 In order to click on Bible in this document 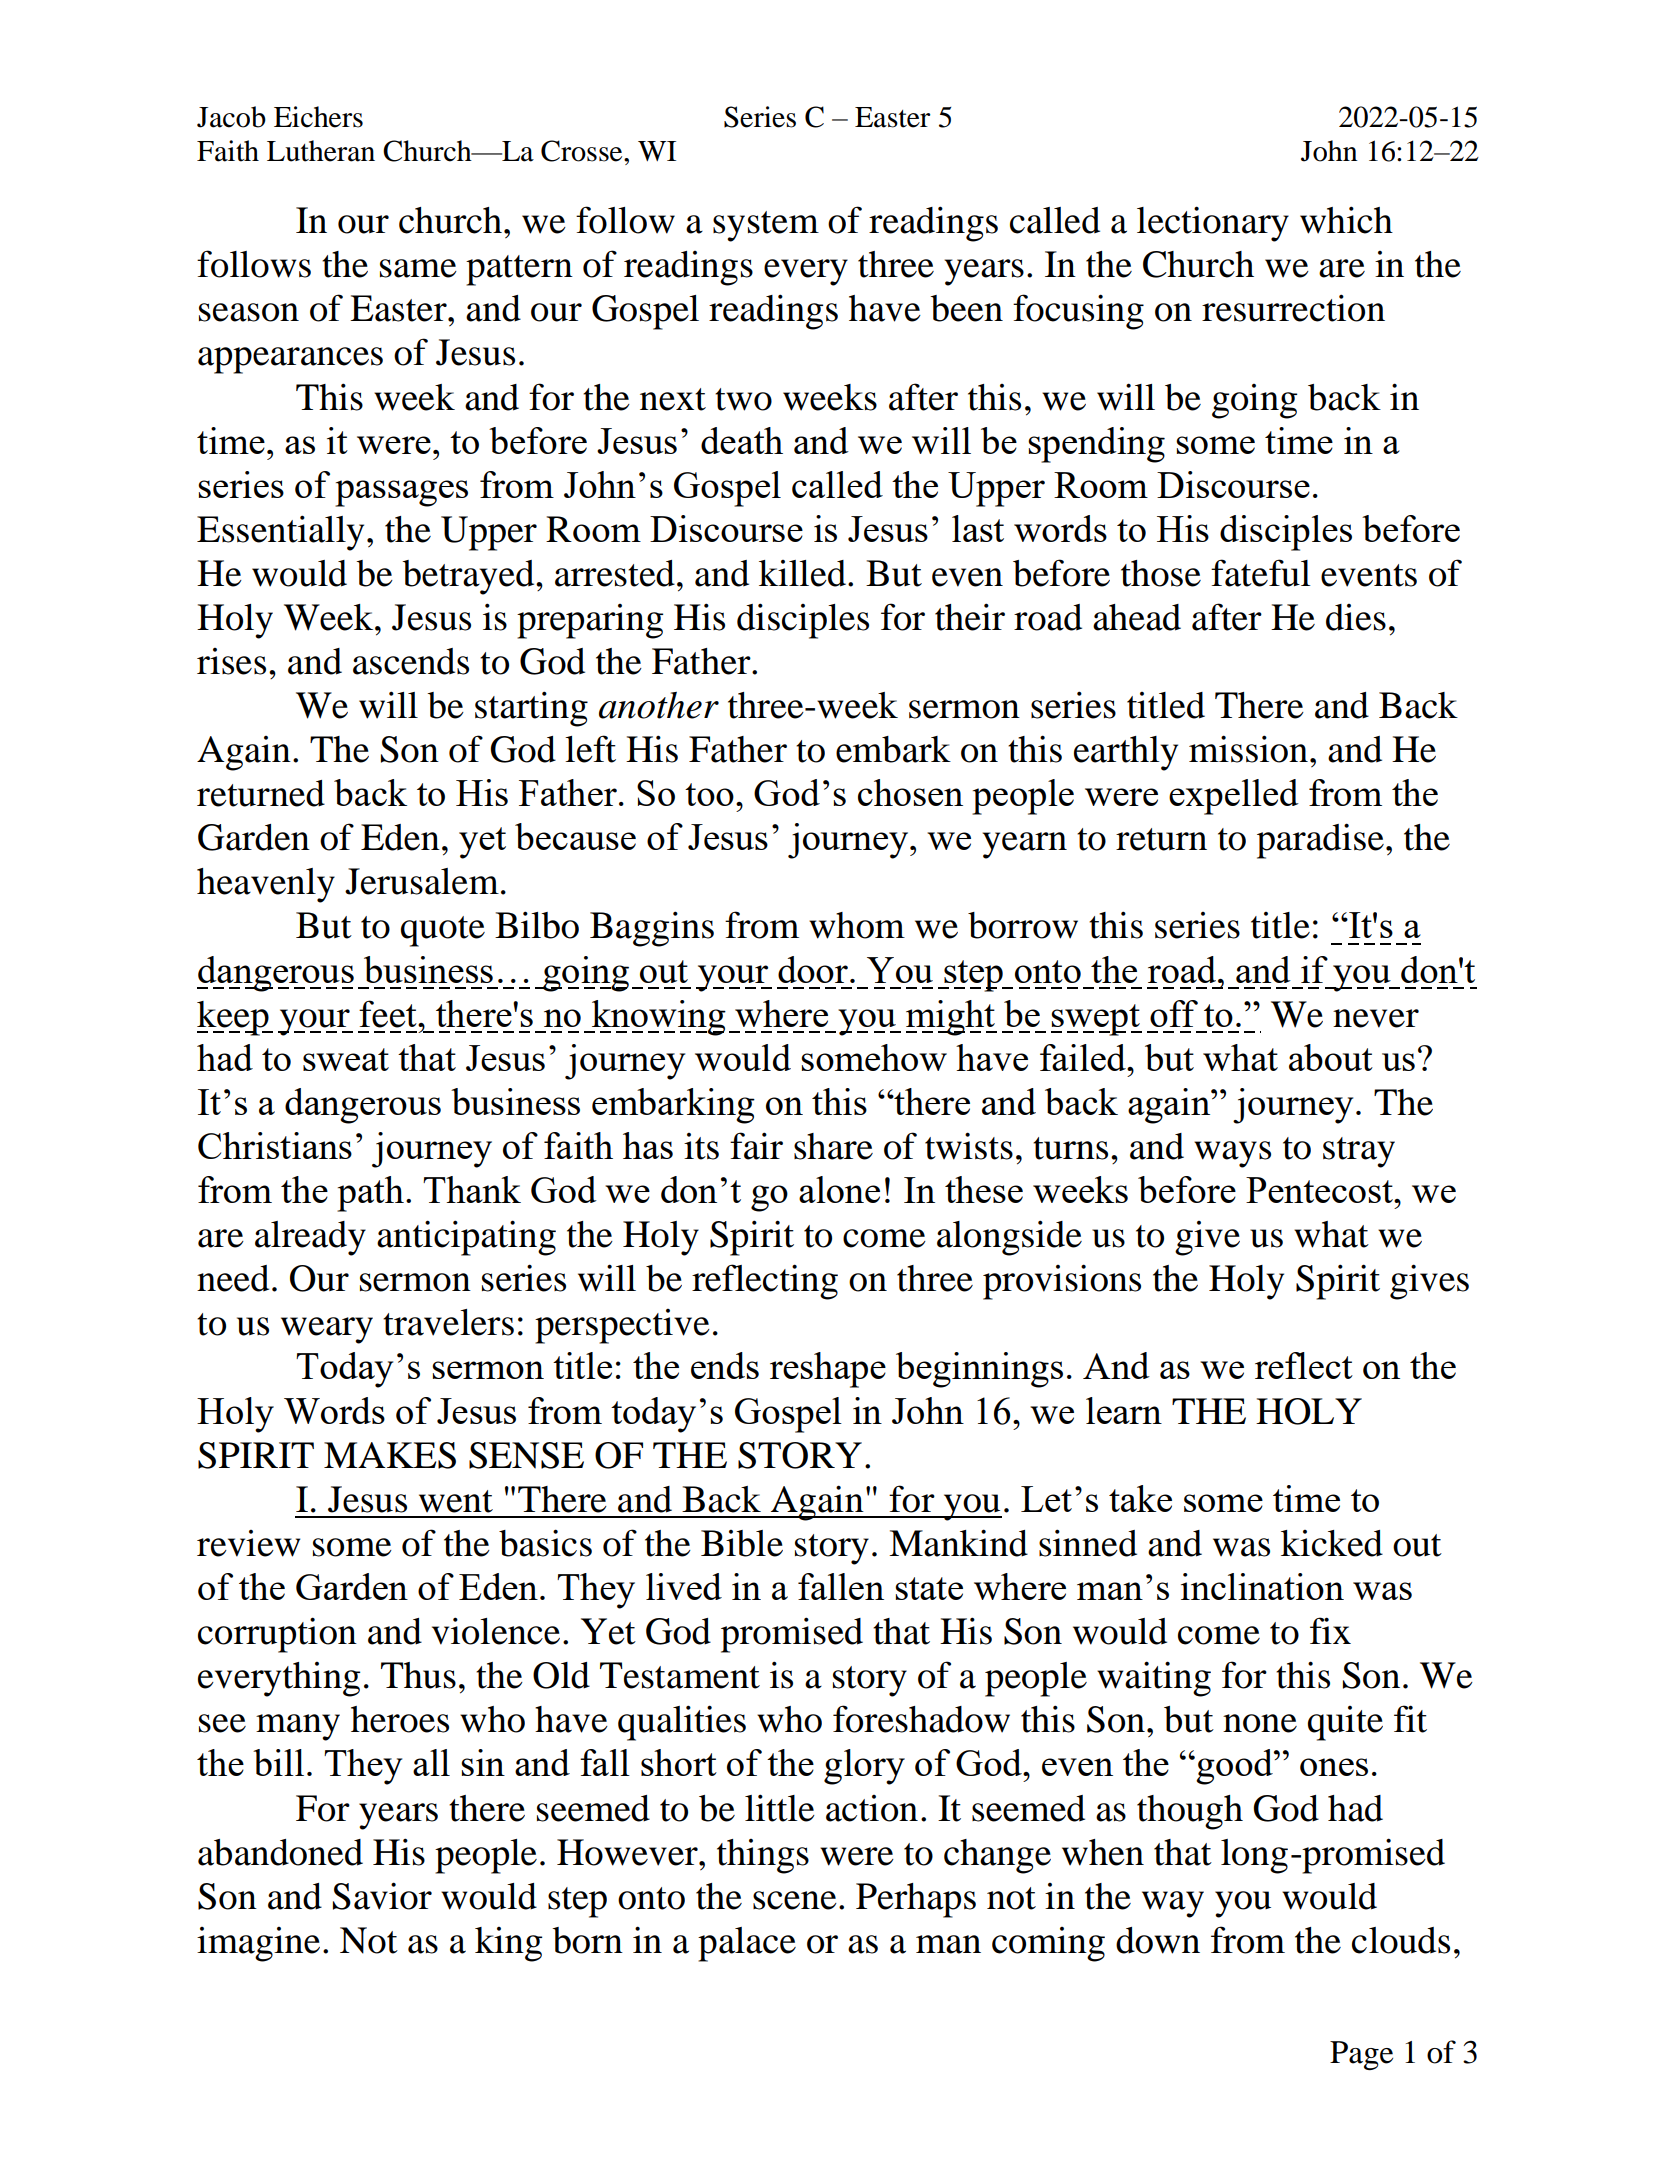, I will do `click(742, 1543)`.
